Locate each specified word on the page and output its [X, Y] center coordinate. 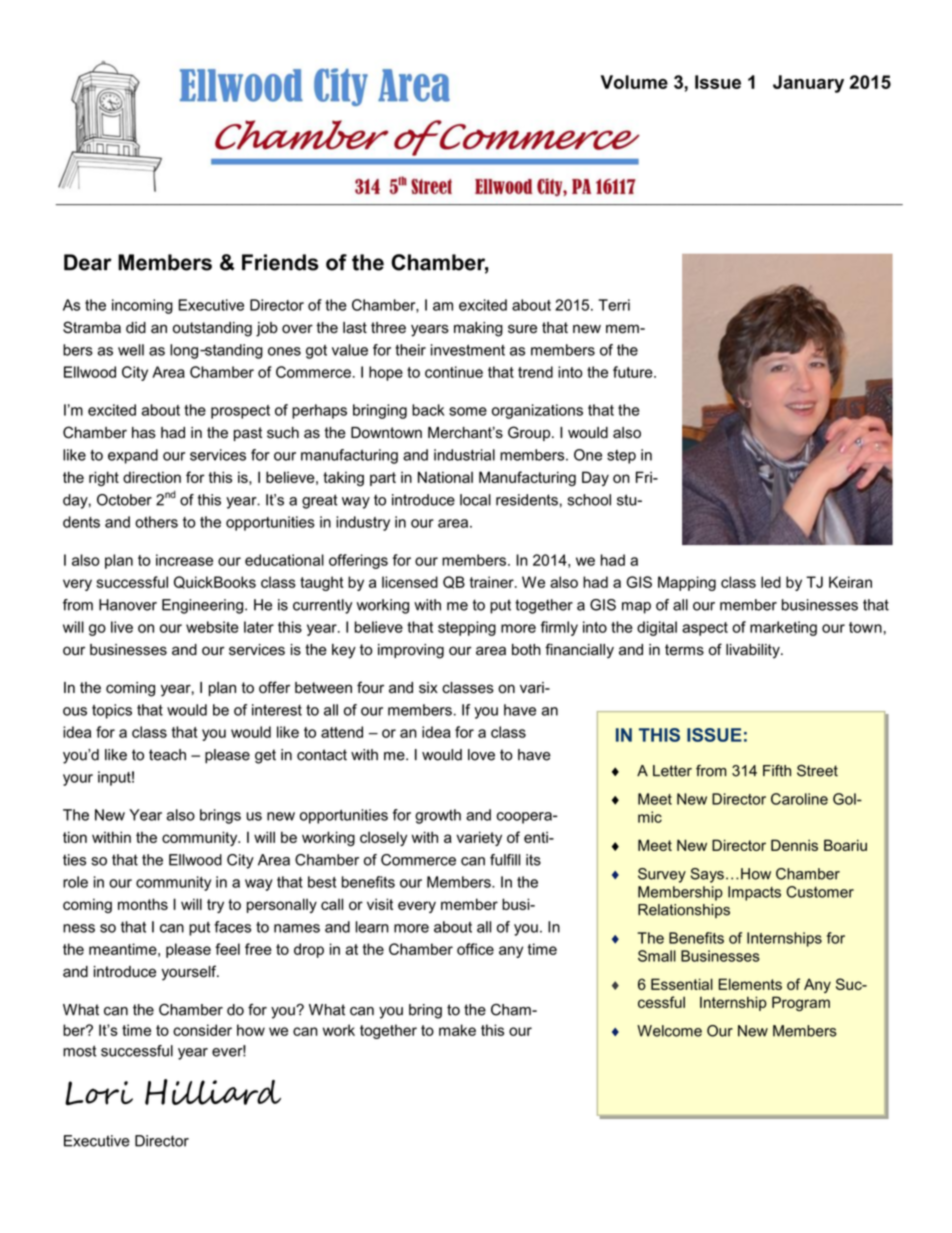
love [481, 755]
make [457, 1030]
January [808, 84]
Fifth [777, 771]
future [634, 372]
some [468, 411]
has [144, 433]
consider [202, 1030]
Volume [634, 82]
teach [167, 755]
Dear [88, 262]
